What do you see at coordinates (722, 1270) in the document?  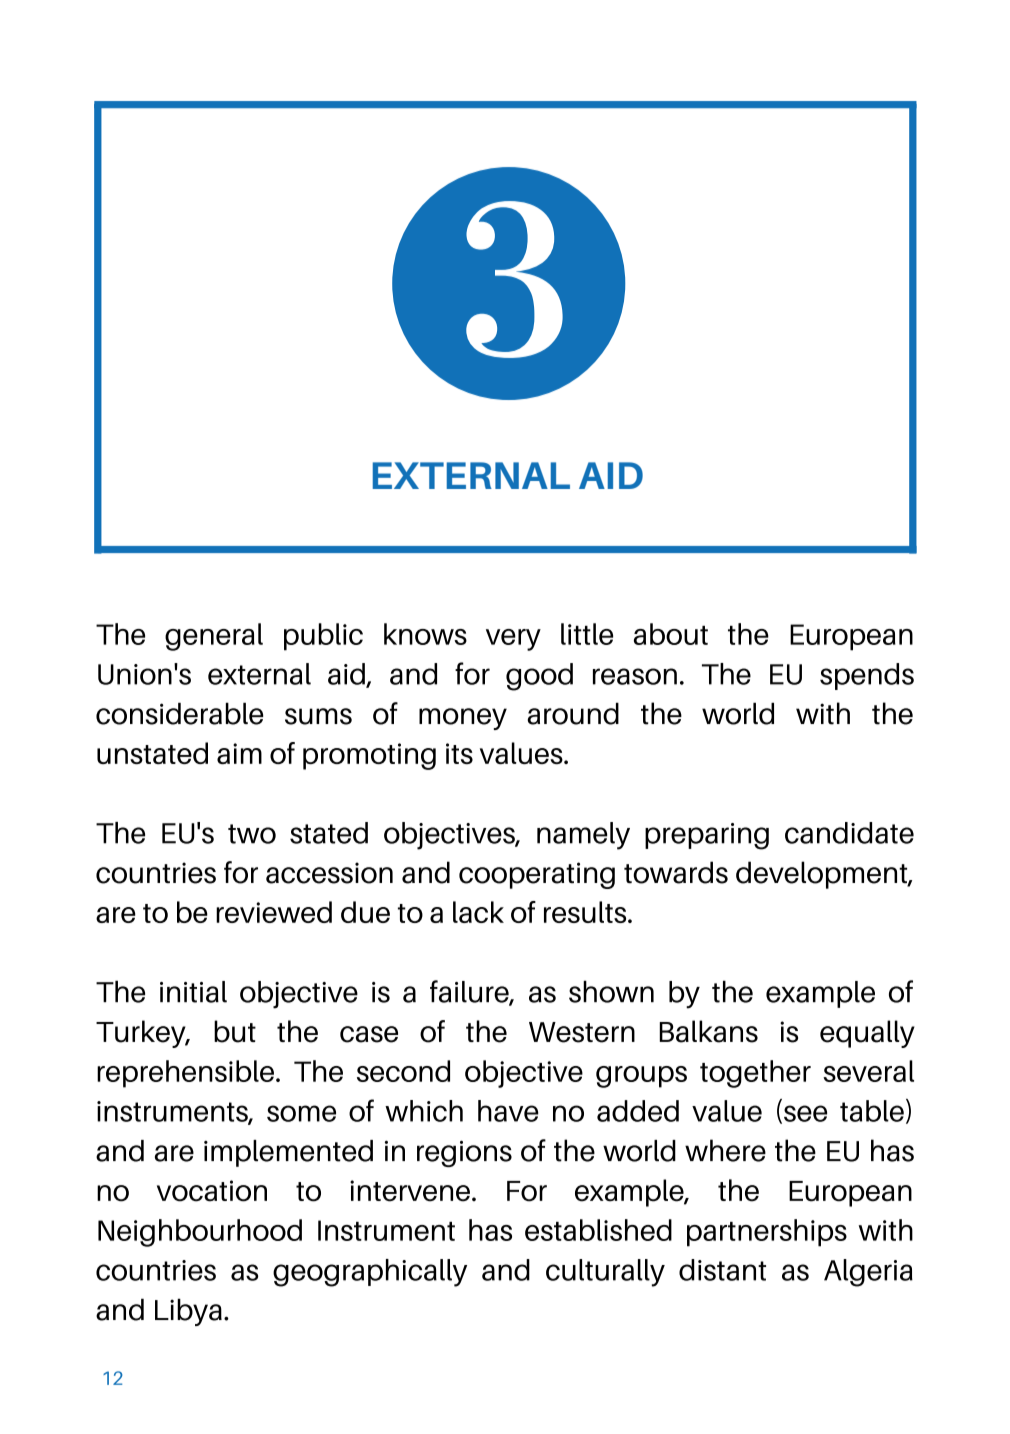 I see `distant` at bounding box center [722, 1270].
